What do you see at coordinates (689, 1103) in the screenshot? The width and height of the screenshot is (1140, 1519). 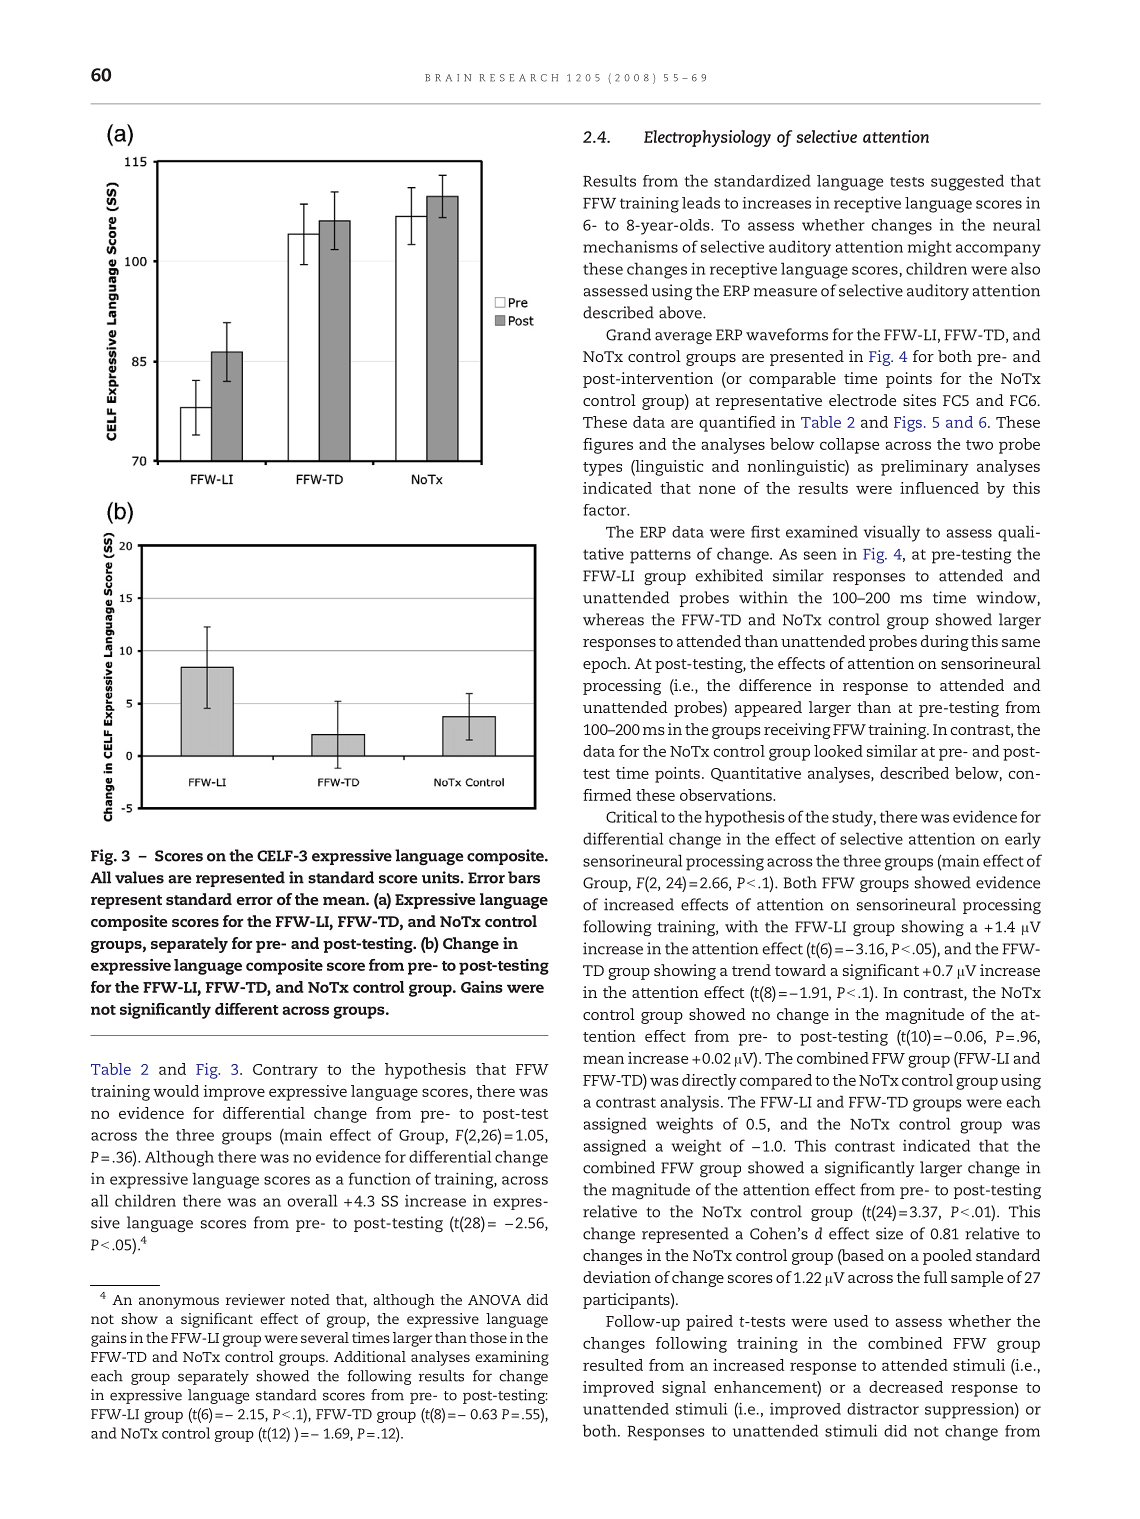 I see `analysis` at bounding box center [689, 1103].
